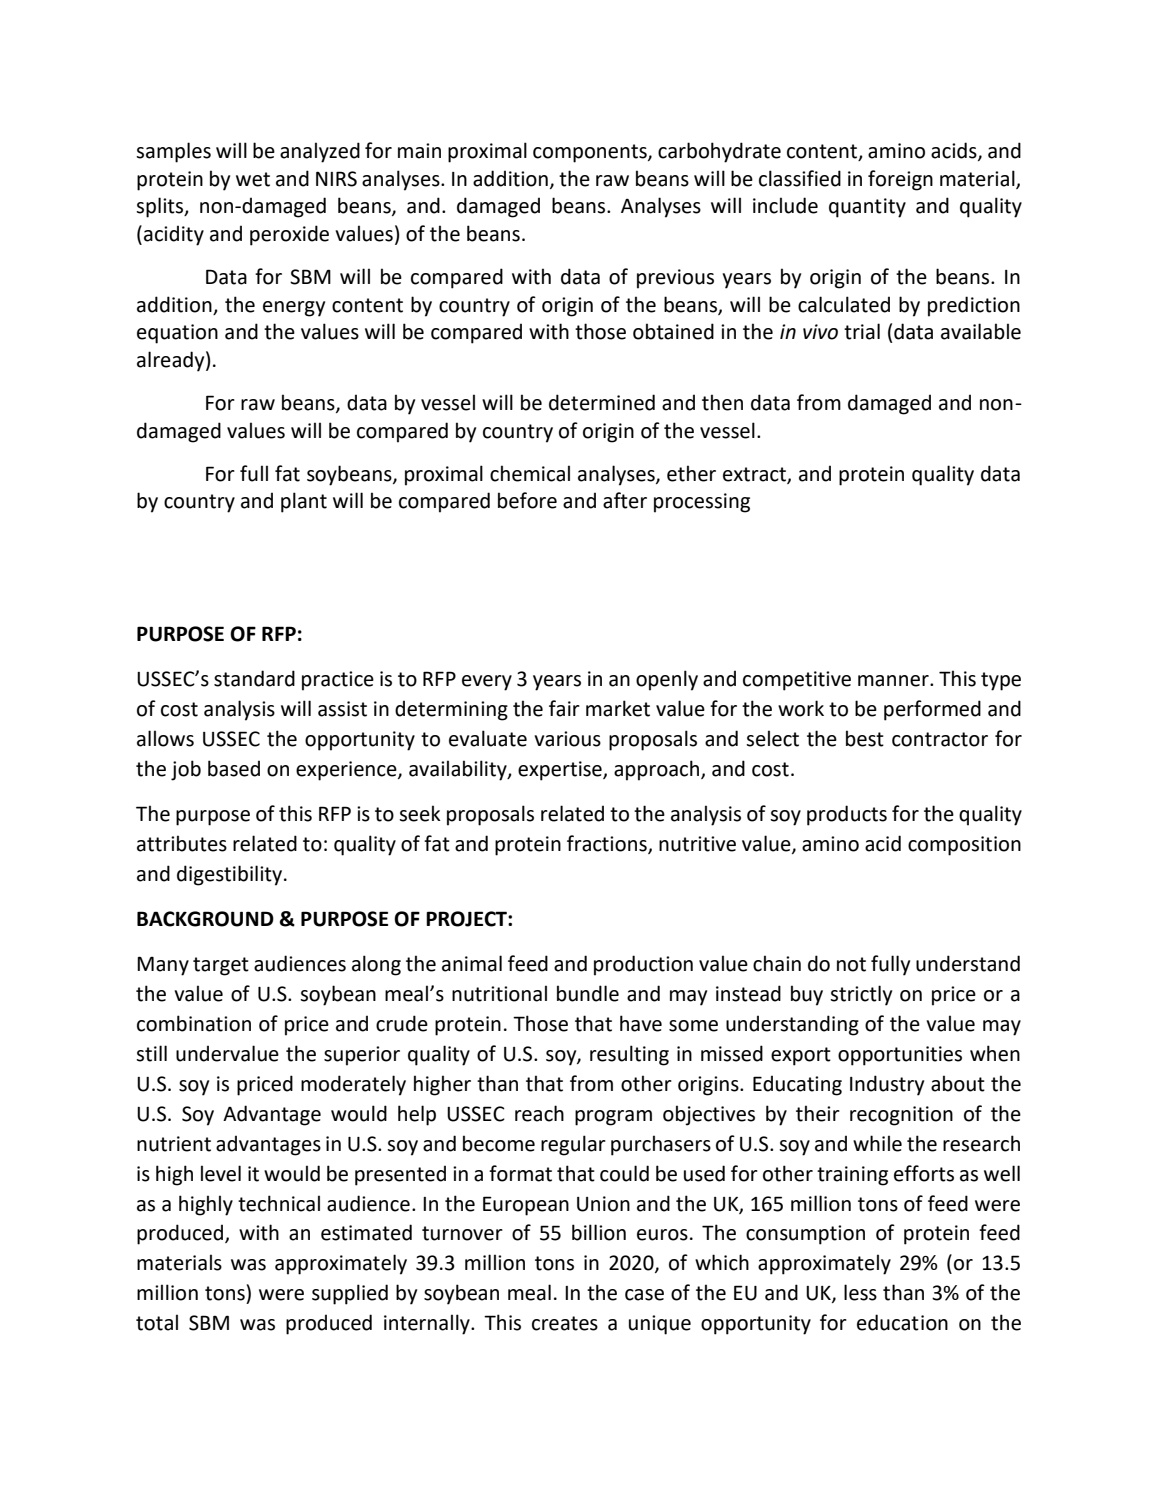  What do you see at coordinates (304, 502) in the screenshot?
I see `plant` at bounding box center [304, 502].
